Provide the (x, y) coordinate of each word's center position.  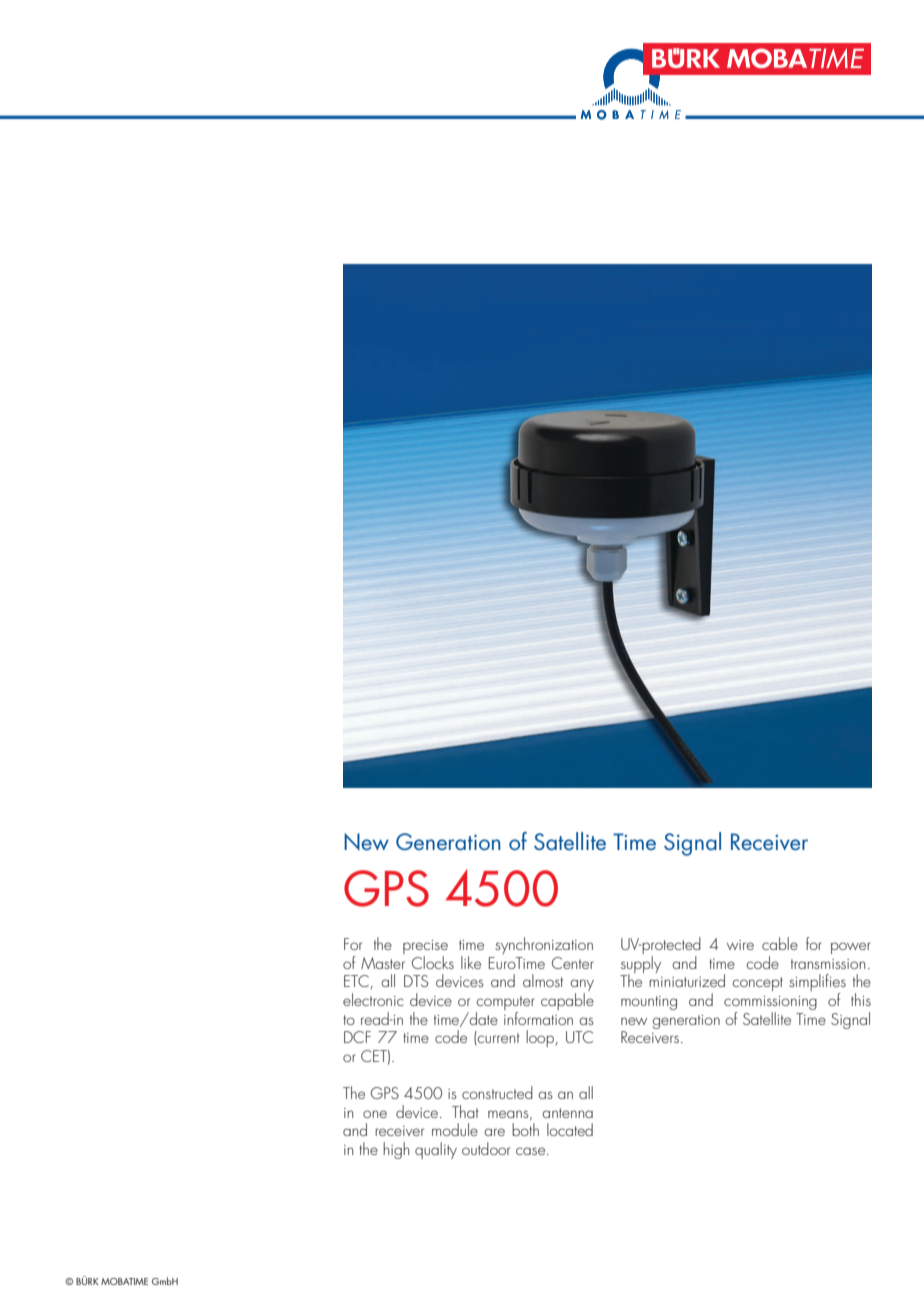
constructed (497, 1092)
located (570, 1129)
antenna (567, 1113)
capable (567, 1001)
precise (425, 948)
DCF (357, 1037)
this (861, 999)
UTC (579, 1037)
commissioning (770, 1004)
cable (780, 943)
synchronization (544, 945)
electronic (373, 999)
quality (436, 1150)
